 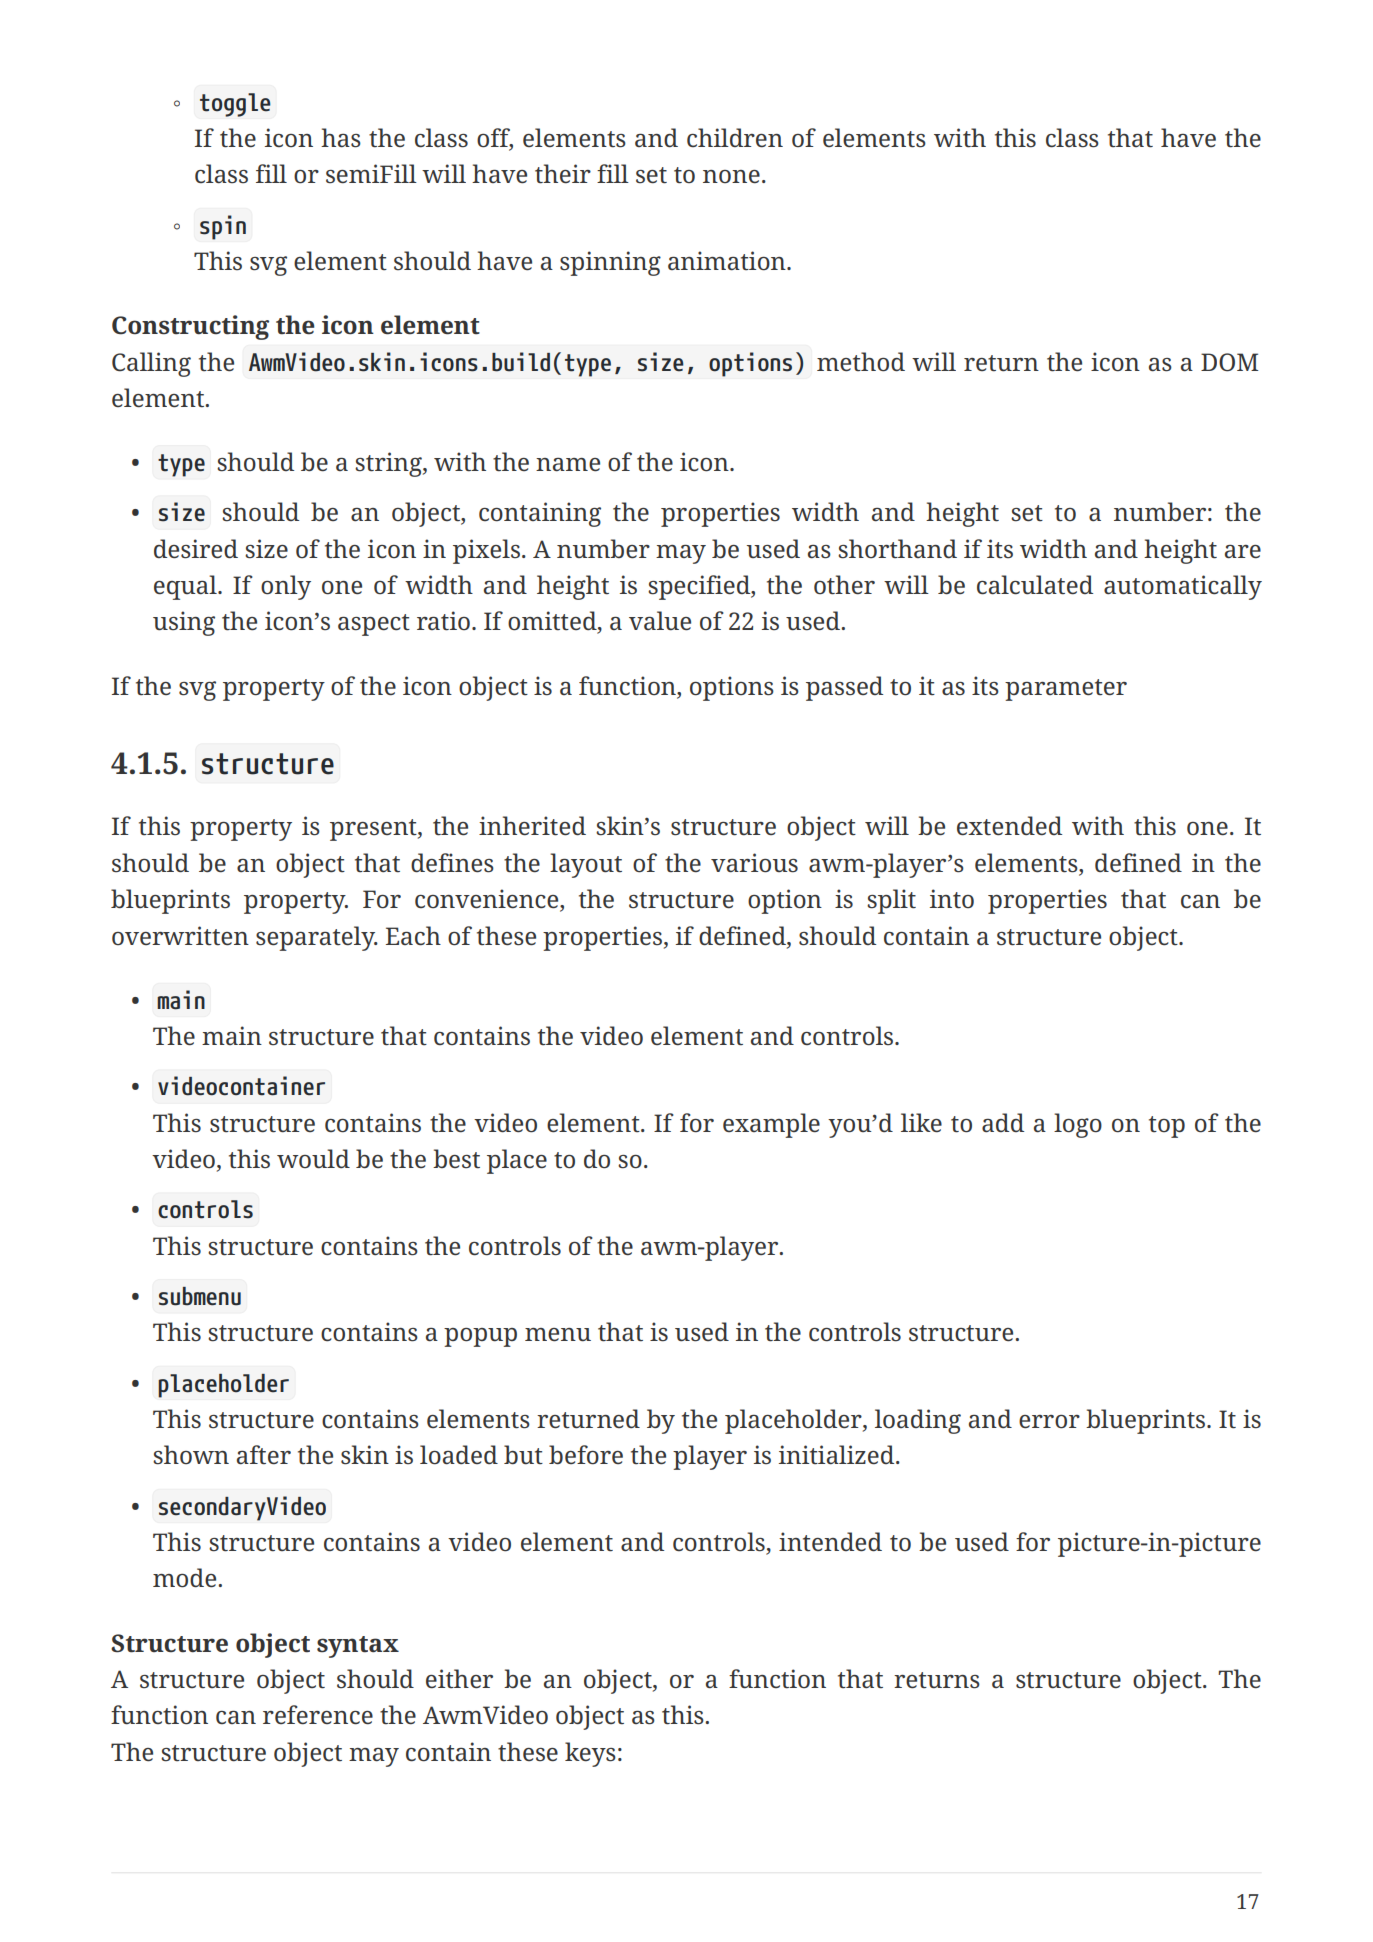 What do you see at coordinates (754, 863) in the screenshot?
I see `various` at bounding box center [754, 863].
